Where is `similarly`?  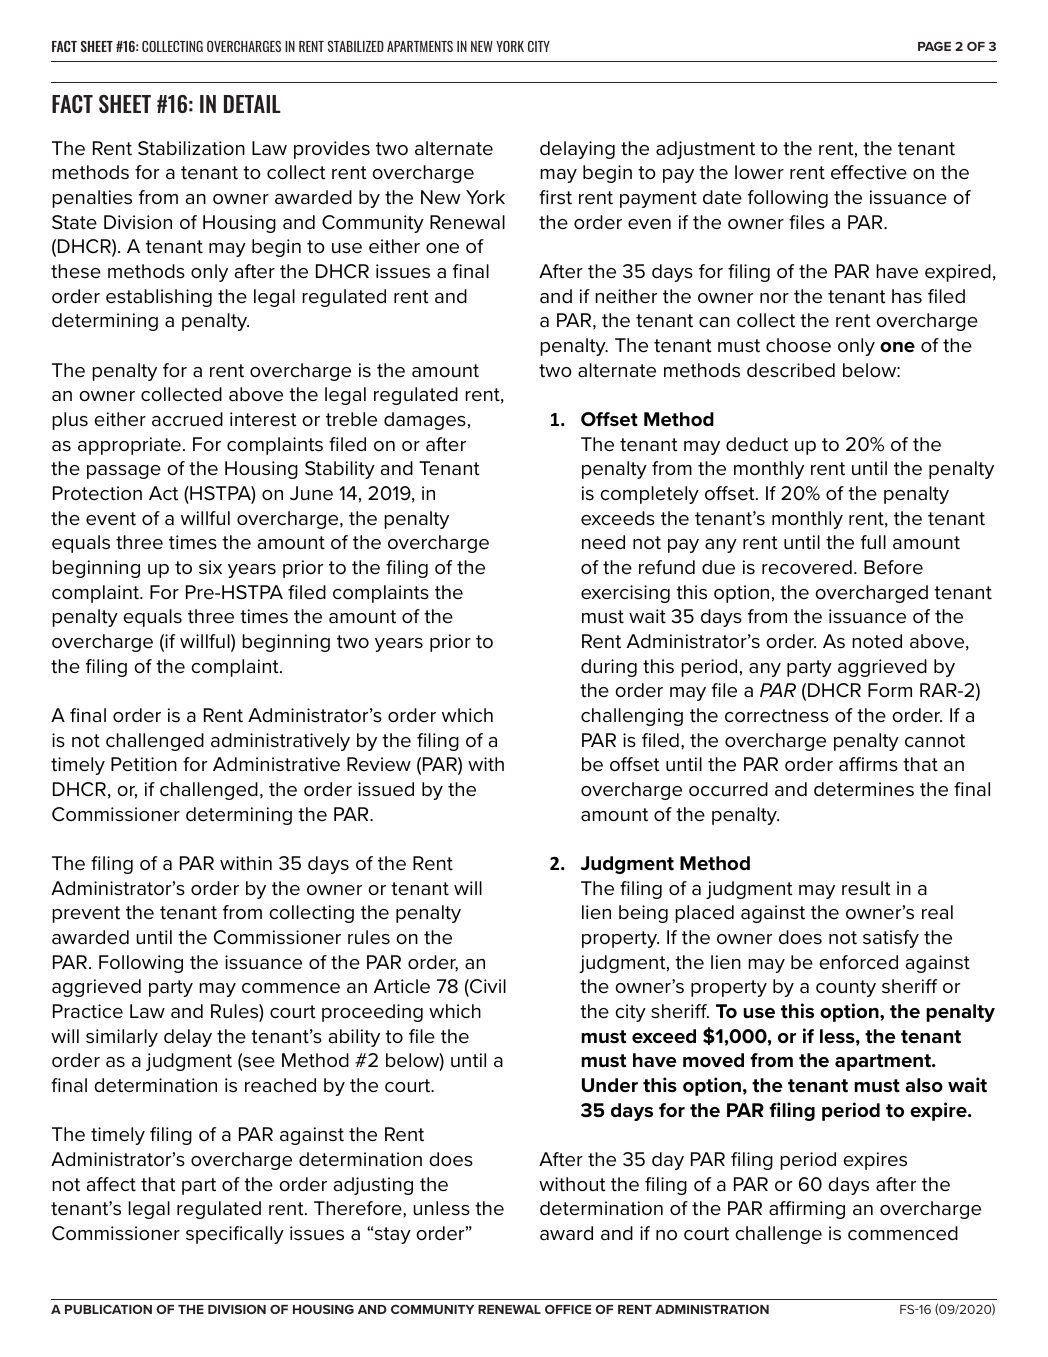 similarly is located at coordinates (122, 1038).
